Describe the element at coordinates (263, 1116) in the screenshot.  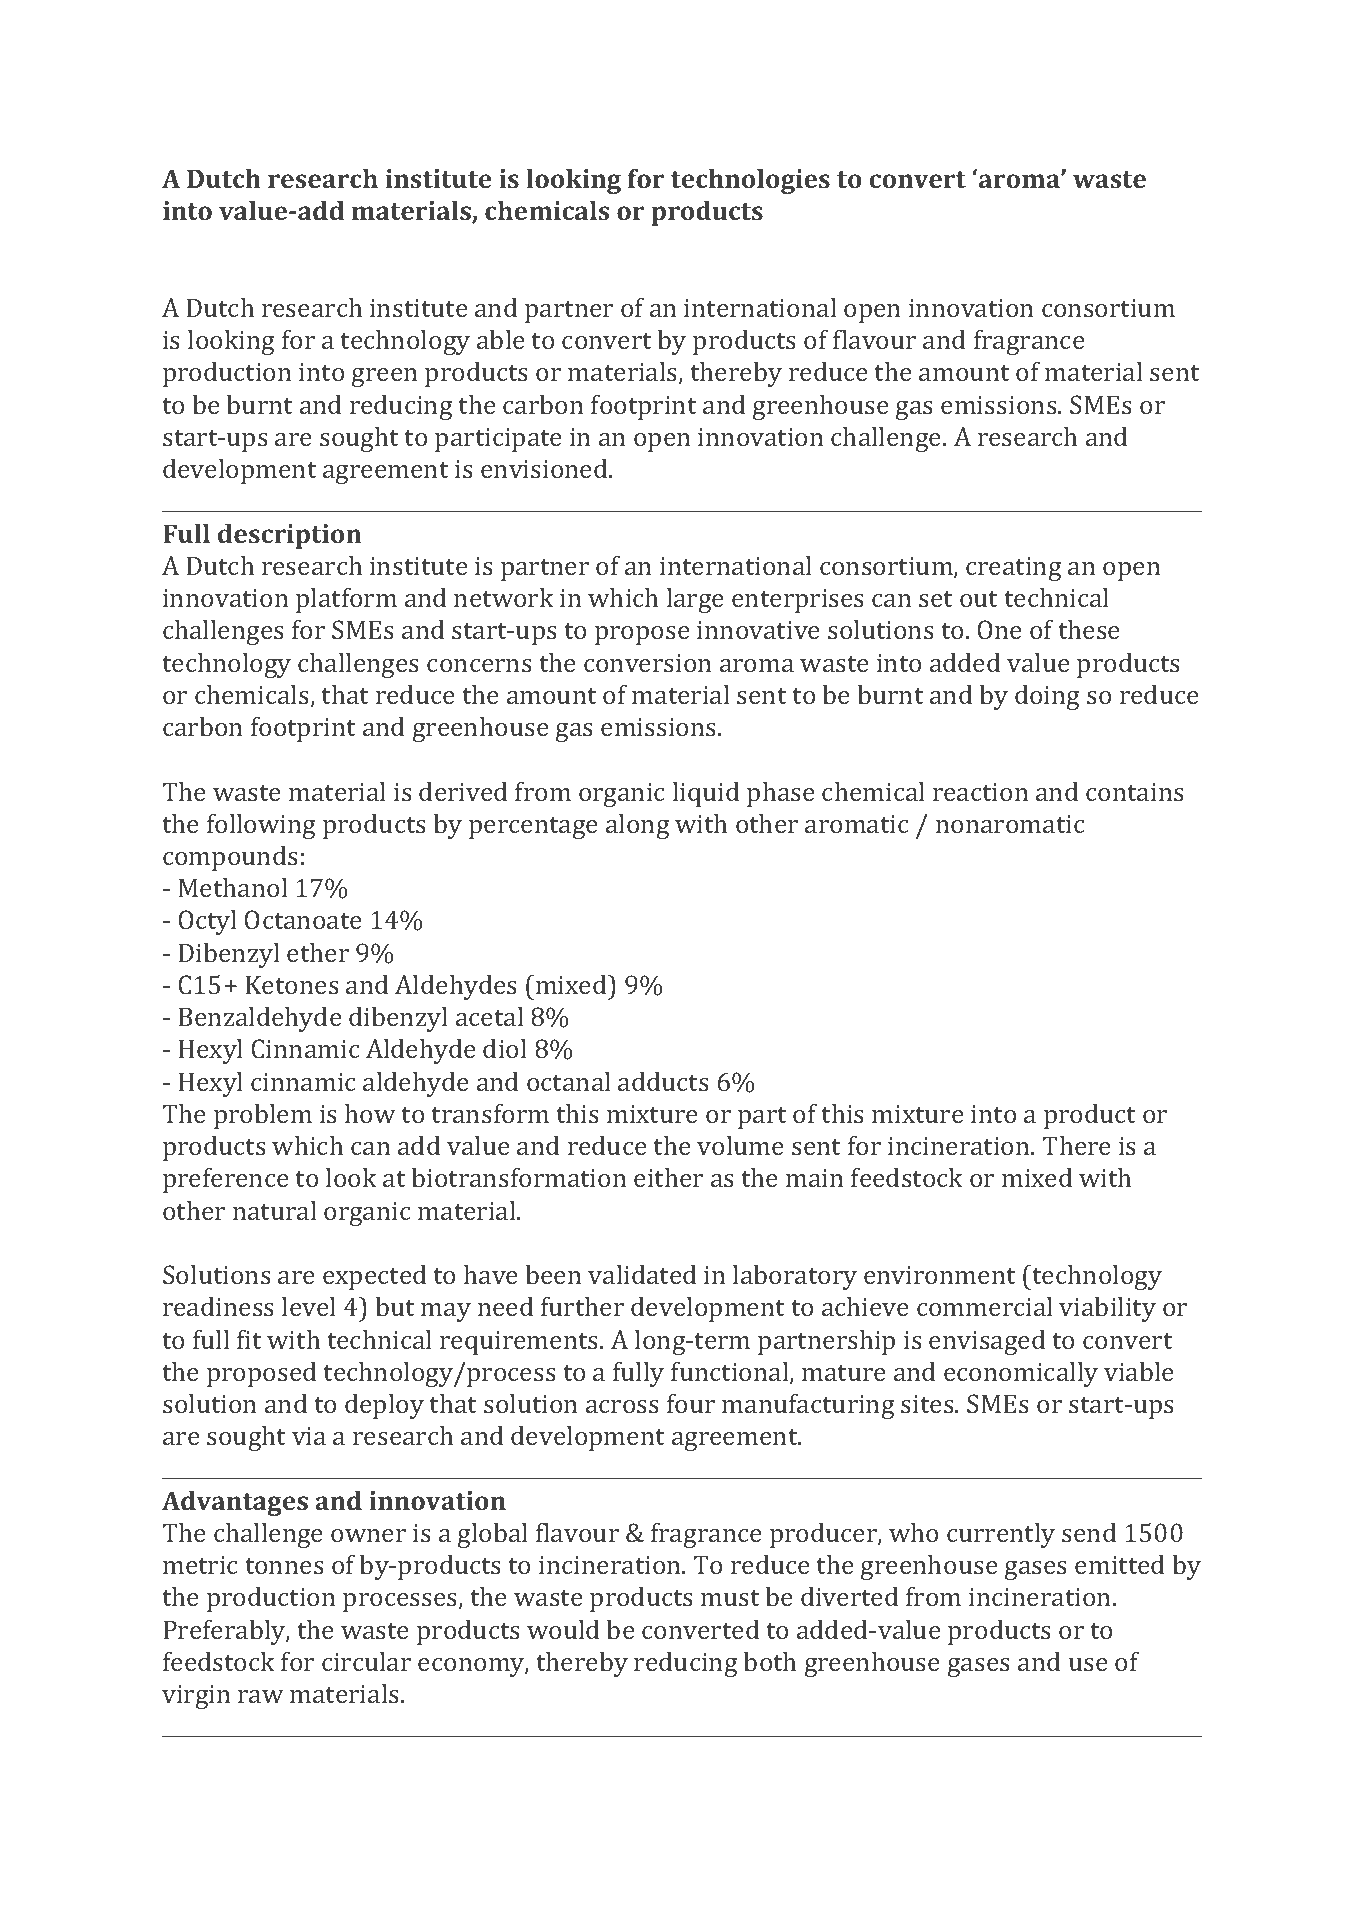
I see `problem` at that location.
